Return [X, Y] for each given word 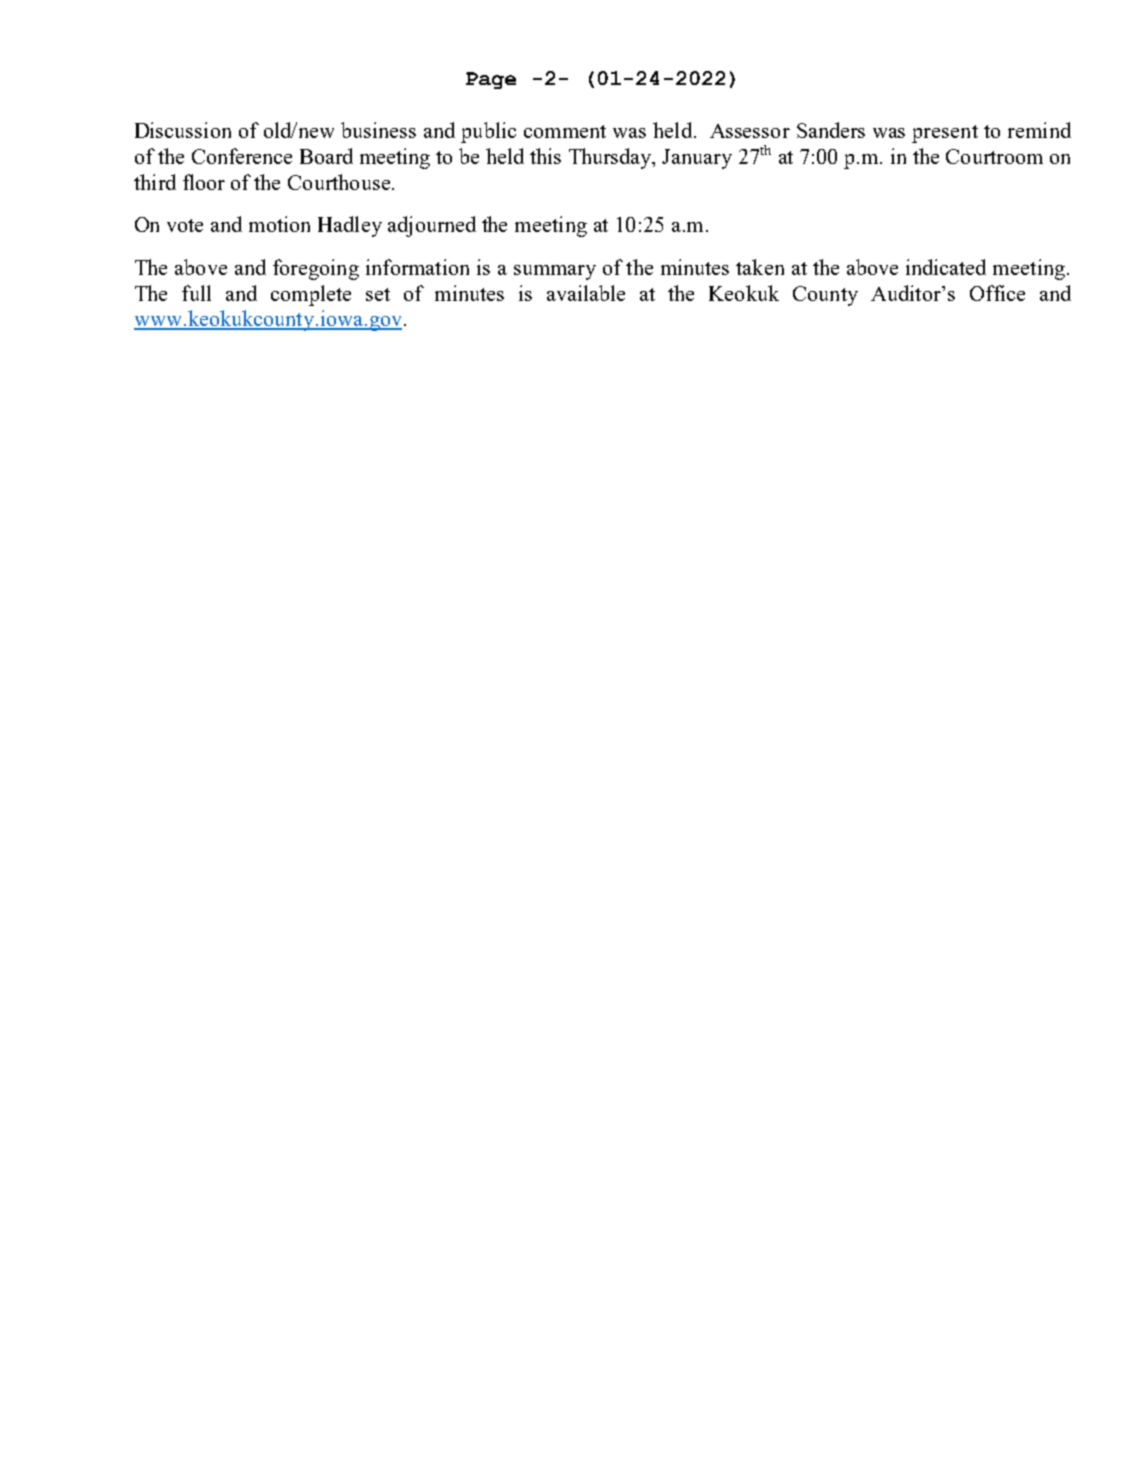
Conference [242, 156]
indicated [946, 267]
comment [565, 131]
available [586, 293]
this [545, 156]
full [196, 293]
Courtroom [994, 156]
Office [997, 293]
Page [491, 80]
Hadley [350, 226]
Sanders [831, 130]
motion [279, 224]
